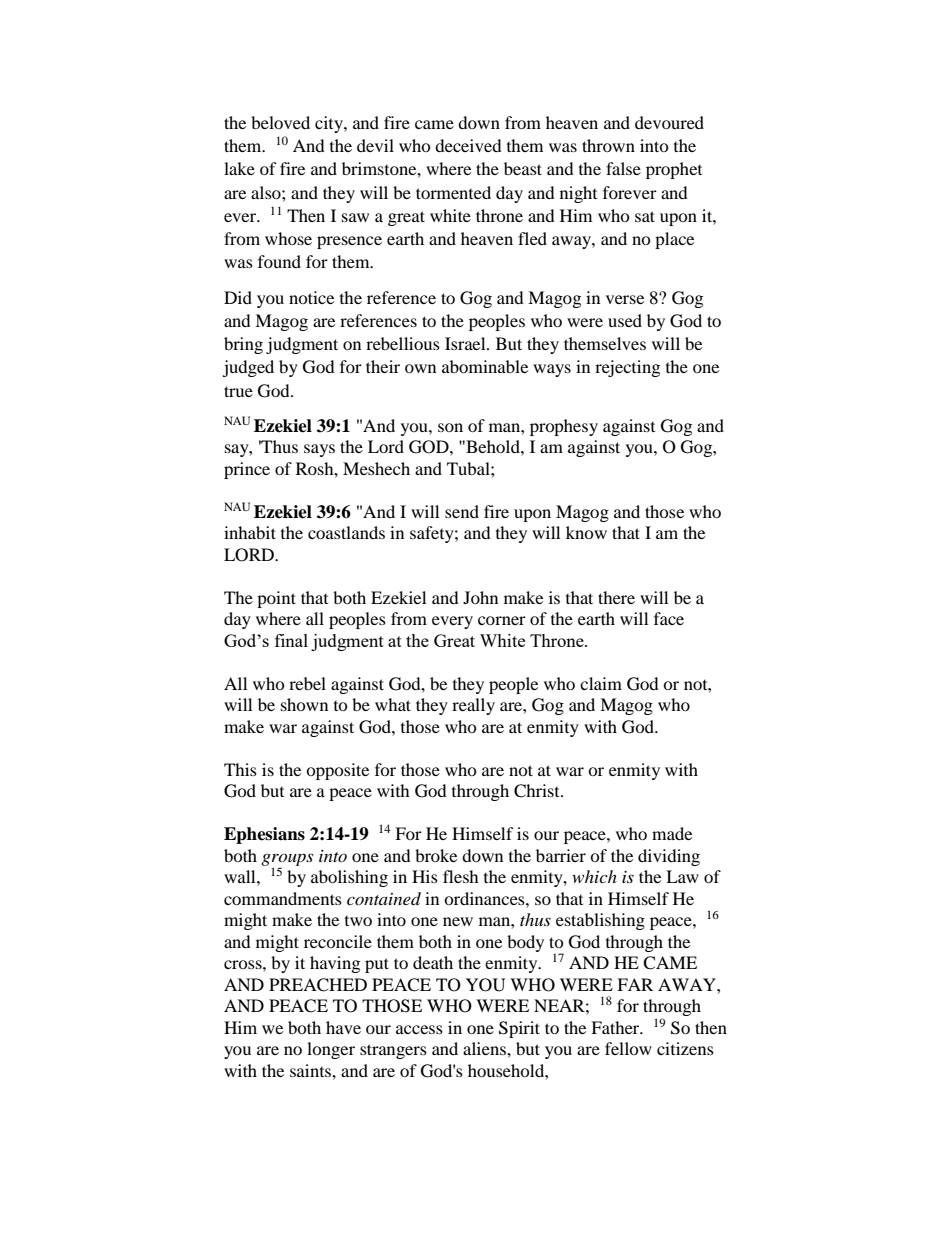 The height and width of the page is (1233, 952). What do you see at coordinates (280, 122) in the page?
I see `beloved` at bounding box center [280, 122].
